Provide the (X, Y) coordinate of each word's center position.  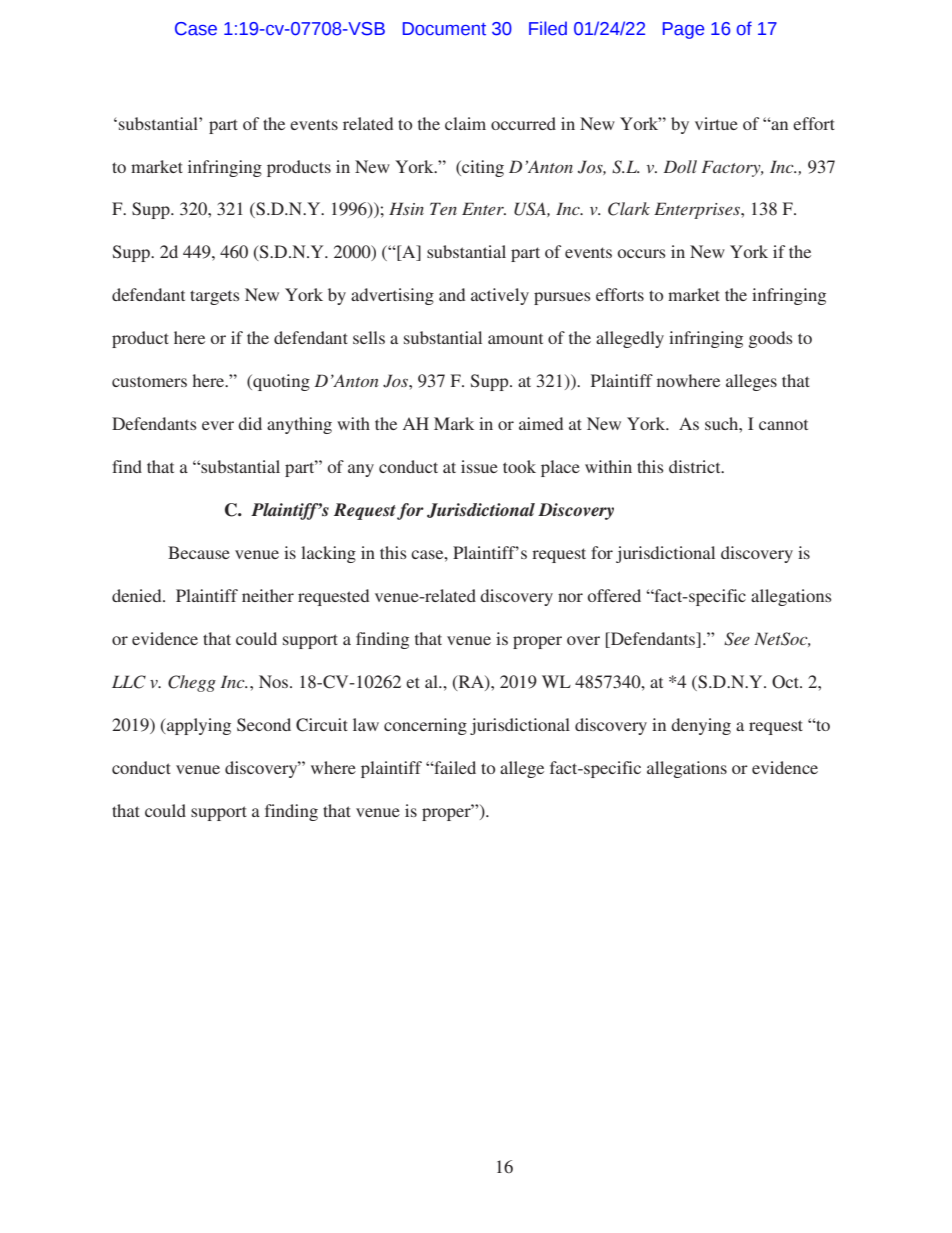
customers (149, 381)
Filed (548, 28)
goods (771, 339)
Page (683, 30)
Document (444, 29)
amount (515, 339)
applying (198, 726)
